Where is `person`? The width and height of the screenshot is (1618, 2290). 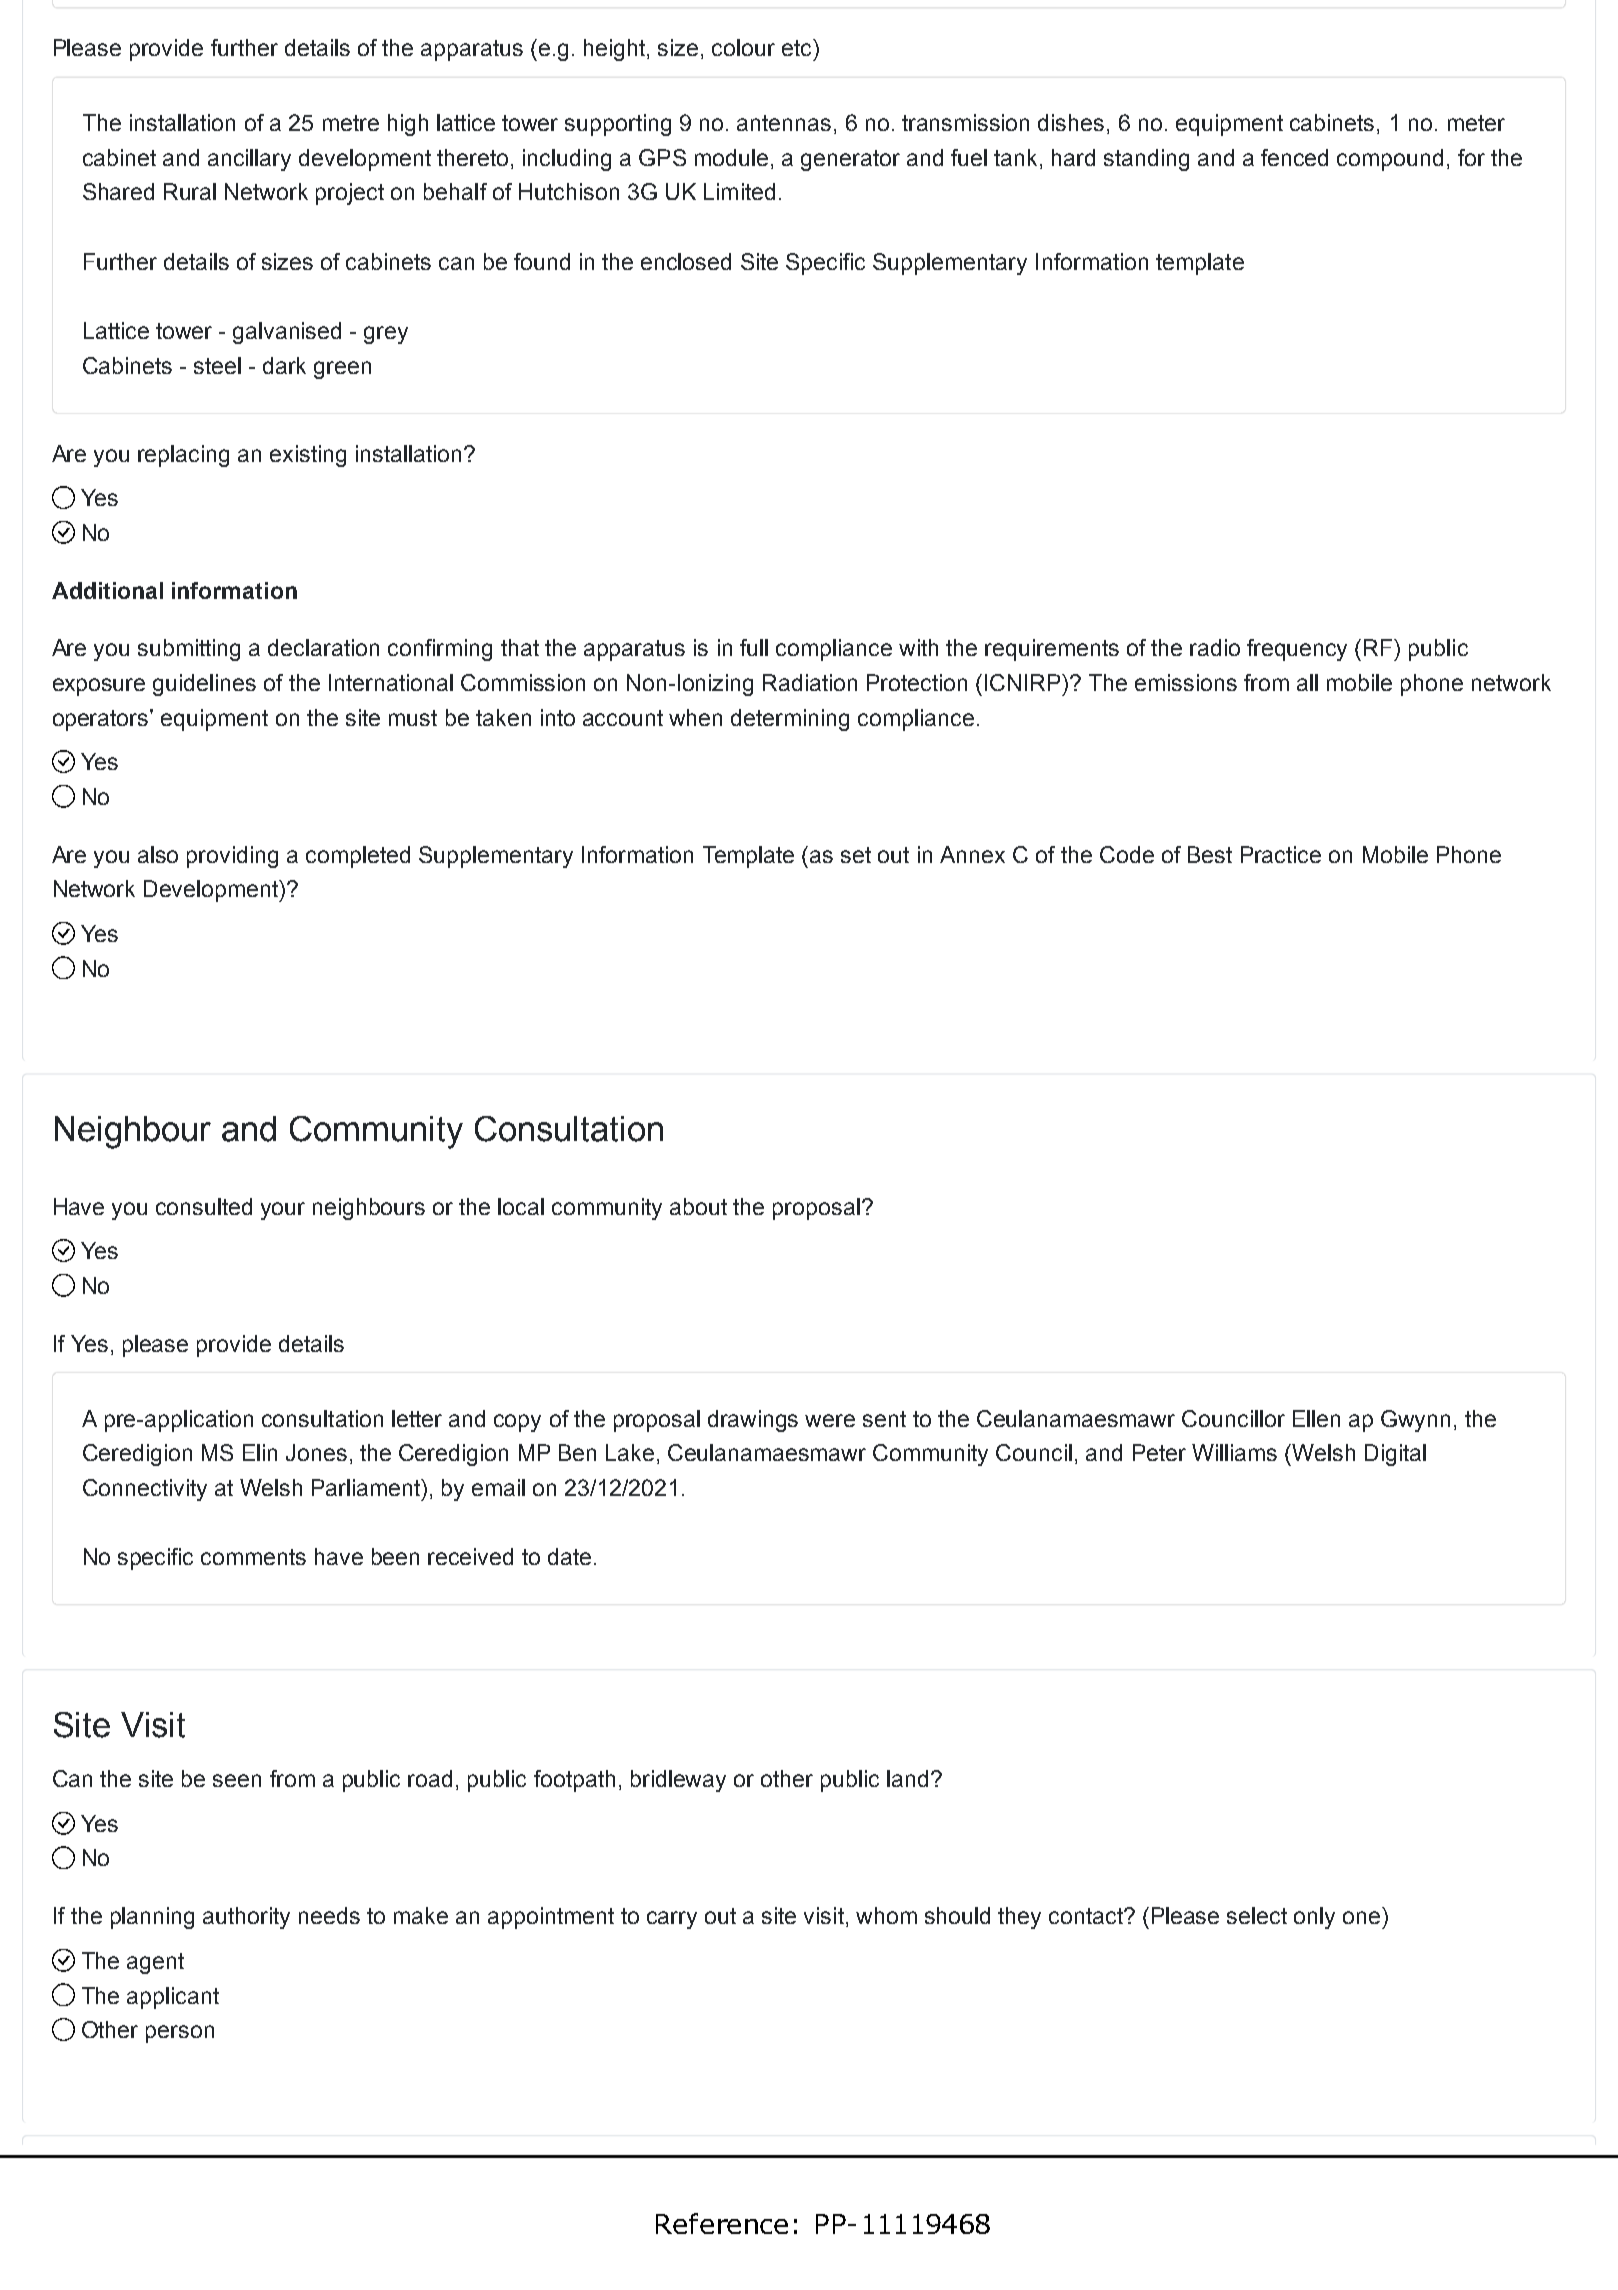
person is located at coordinates (180, 2034).
